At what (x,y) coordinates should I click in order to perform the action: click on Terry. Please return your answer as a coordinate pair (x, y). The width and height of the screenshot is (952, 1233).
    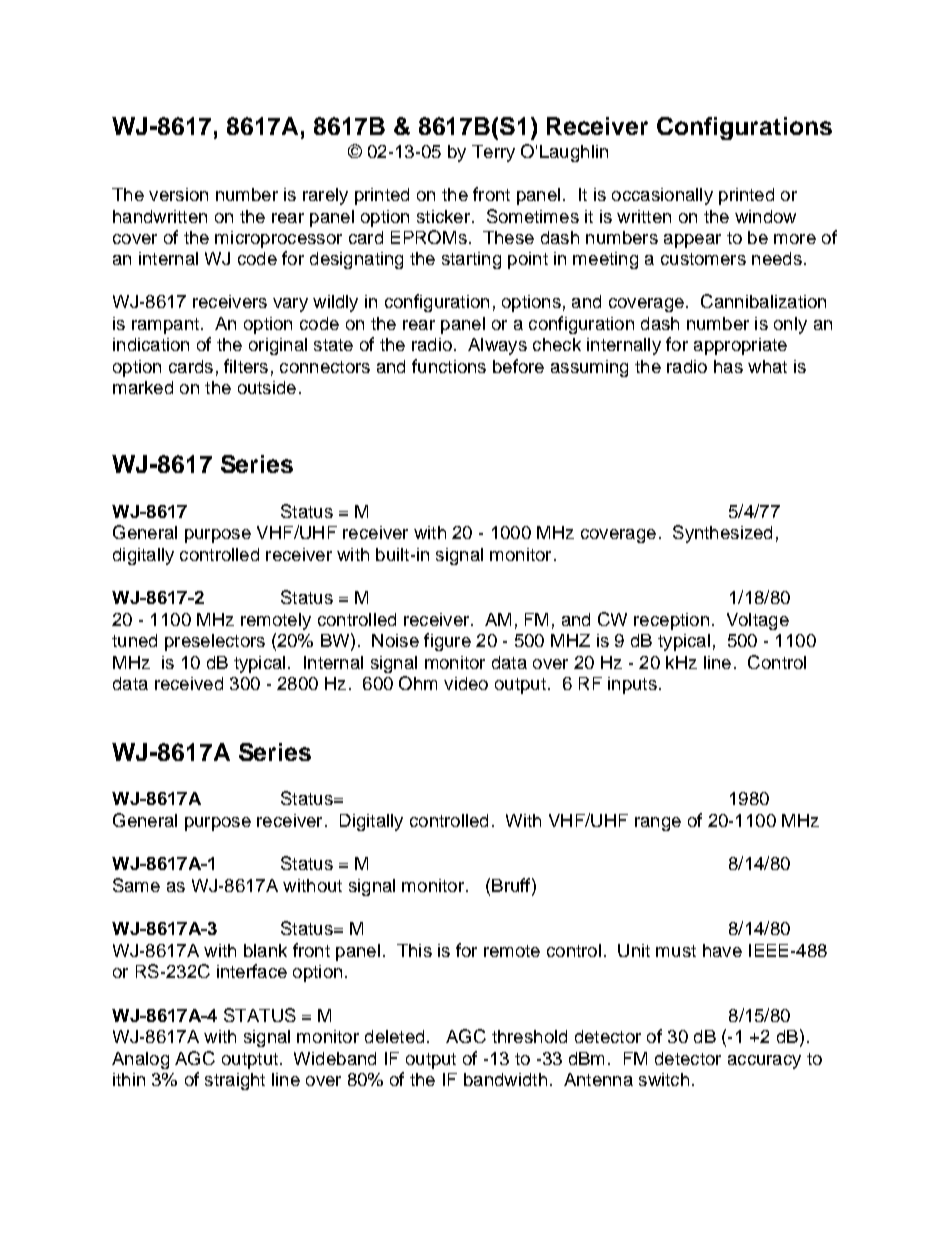
    Looking at the image, I should click on (493, 153).
